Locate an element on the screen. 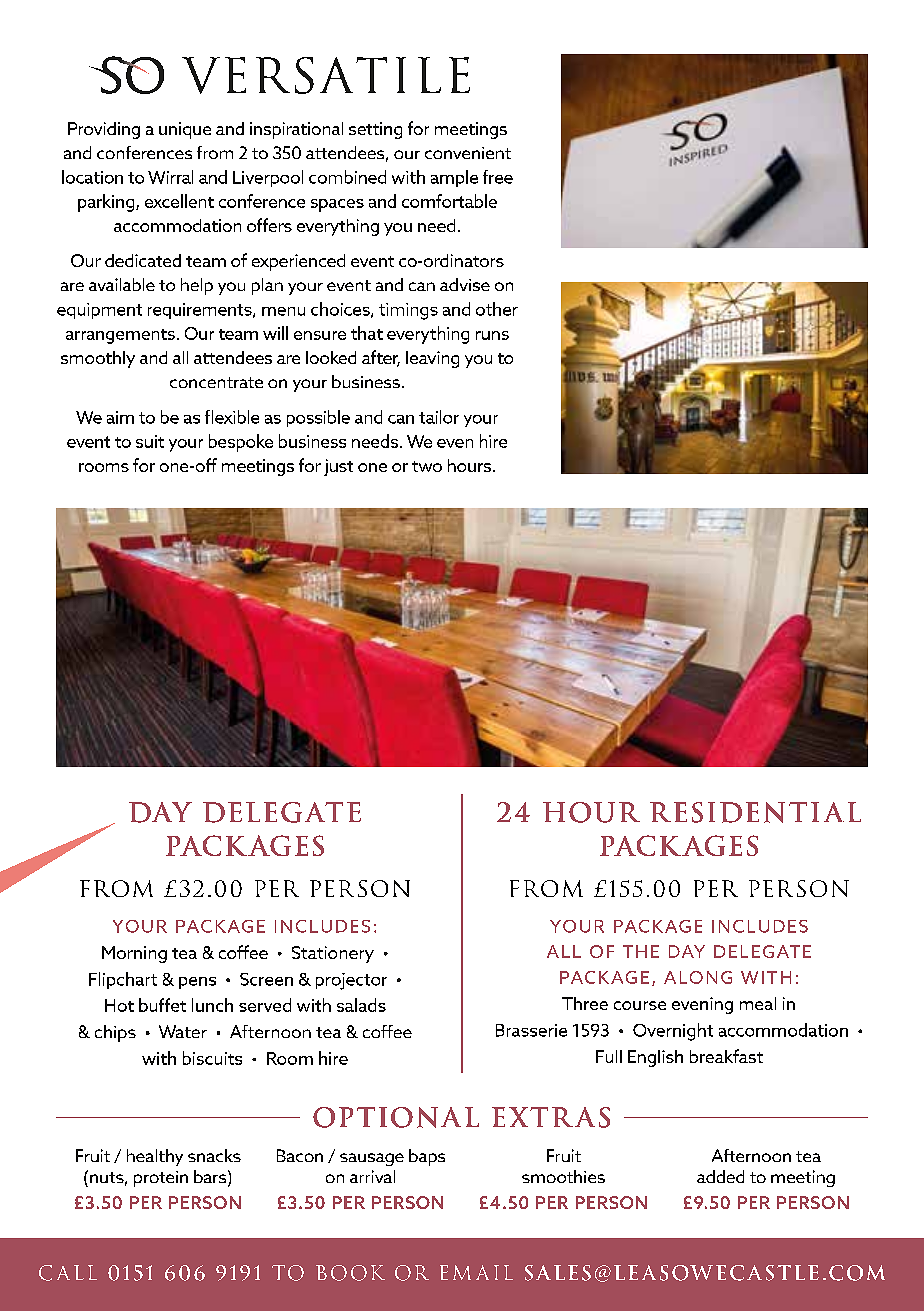 The width and height of the screenshot is (924, 1311). course is located at coordinates (640, 1005).
